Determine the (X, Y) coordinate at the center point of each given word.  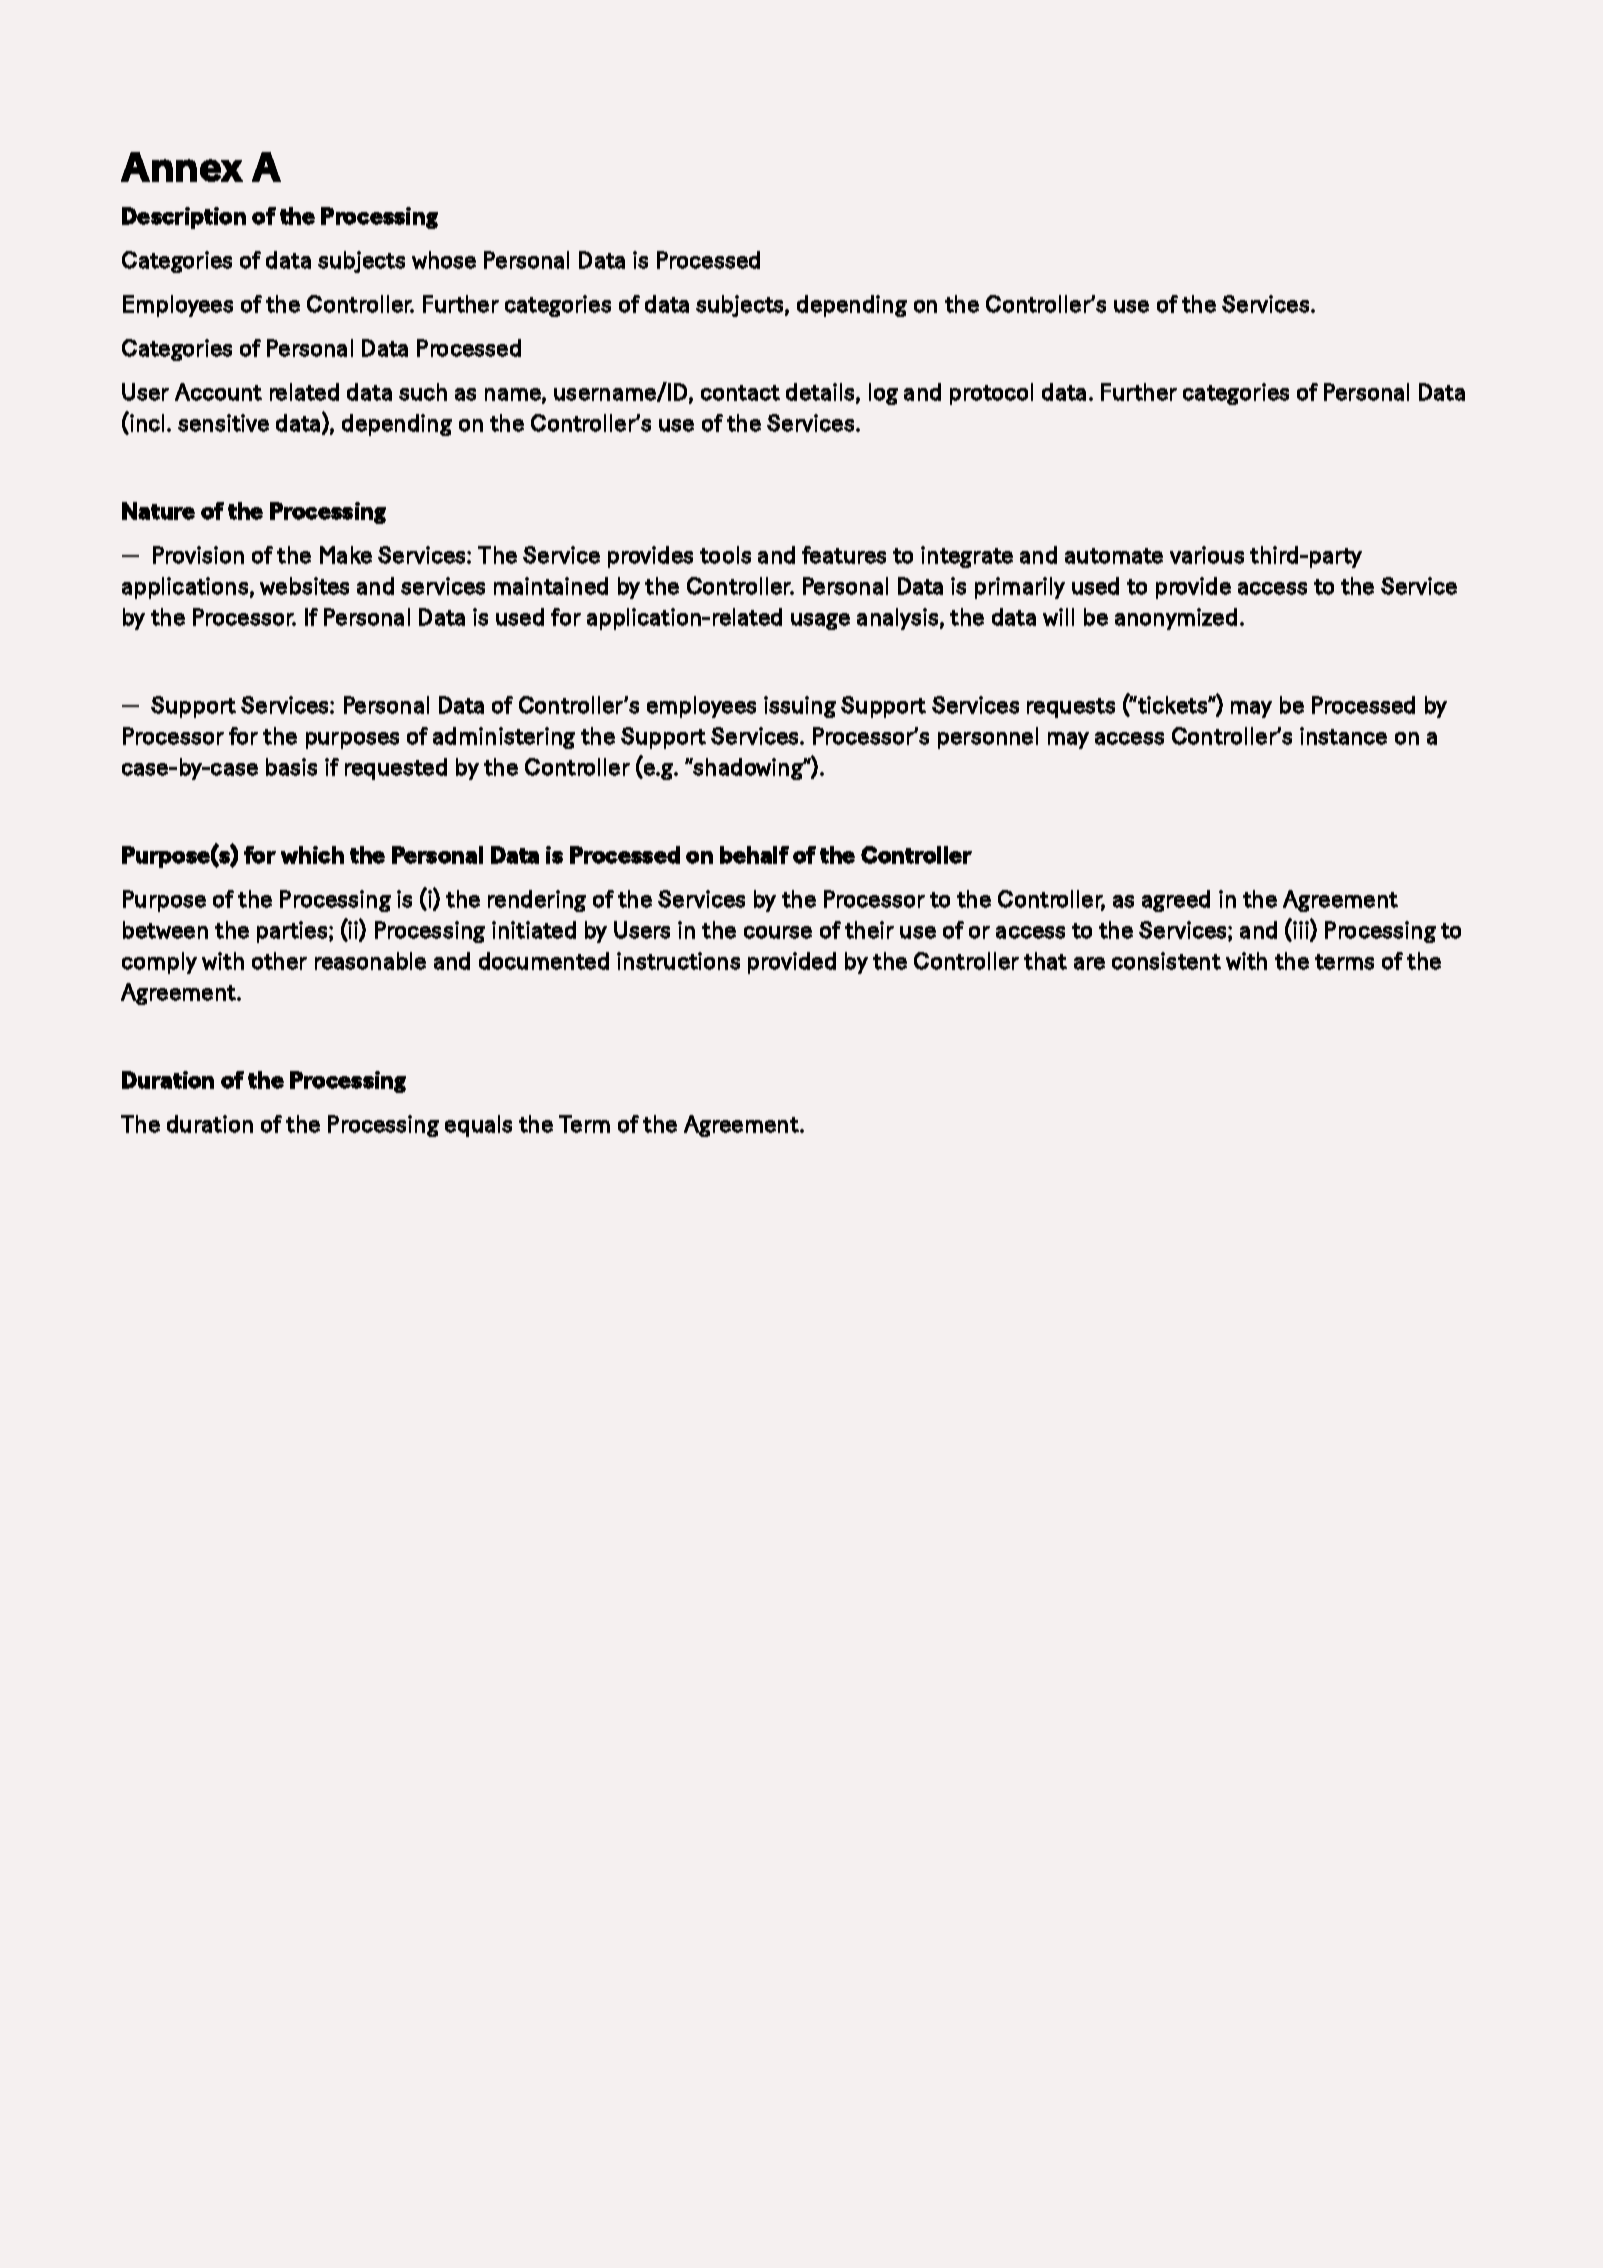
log (883, 394)
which (312, 855)
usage (820, 621)
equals (478, 1126)
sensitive (223, 423)
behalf (754, 855)
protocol (991, 394)
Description (184, 218)
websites (304, 586)
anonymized (1176, 619)
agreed (1176, 901)
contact (740, 393)
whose (444, 260)
